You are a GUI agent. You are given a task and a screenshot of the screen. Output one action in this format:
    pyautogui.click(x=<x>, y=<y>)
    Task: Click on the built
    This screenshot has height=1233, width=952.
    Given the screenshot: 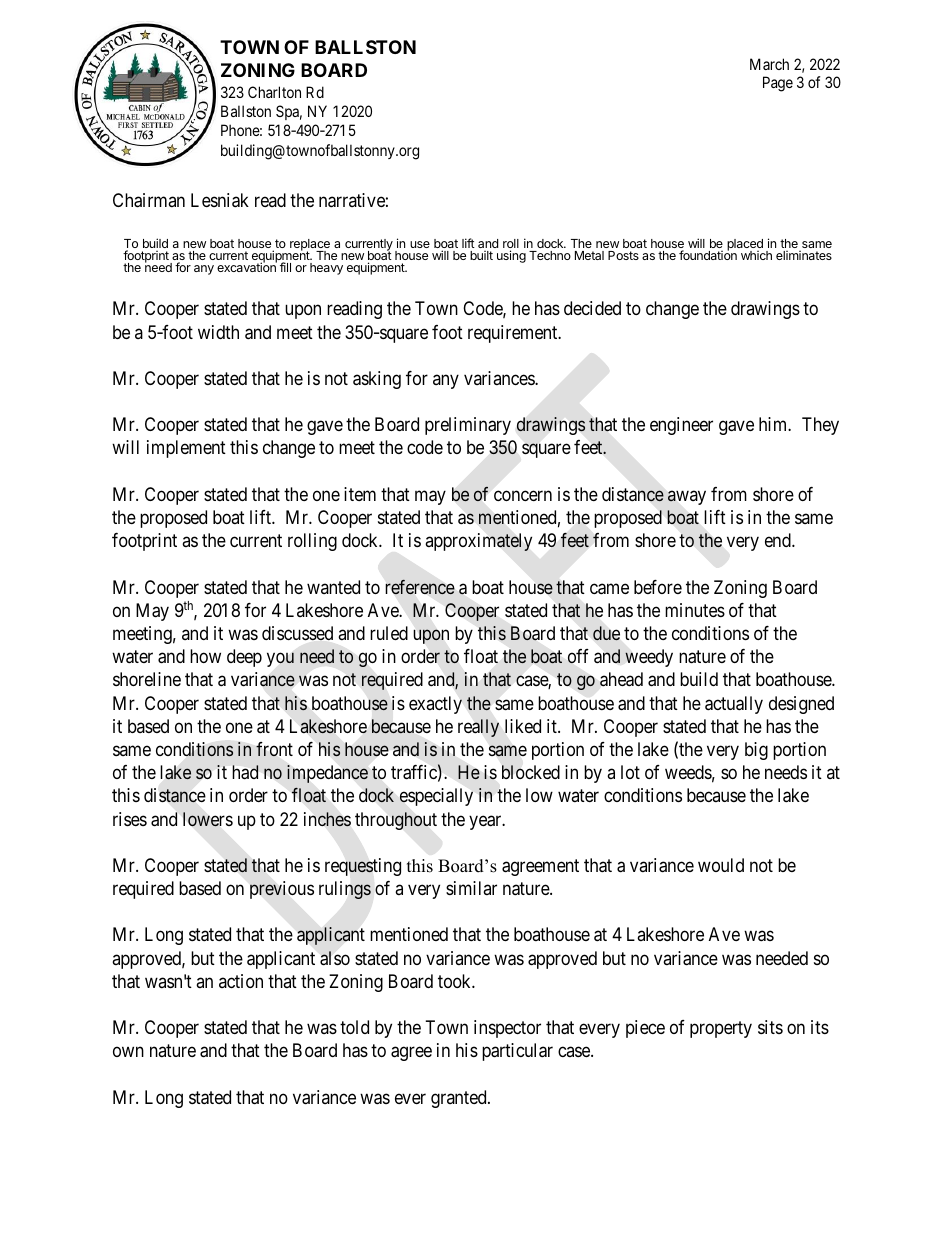 What is the action you would take?
    pyautogui.click(x=481, y=255)
